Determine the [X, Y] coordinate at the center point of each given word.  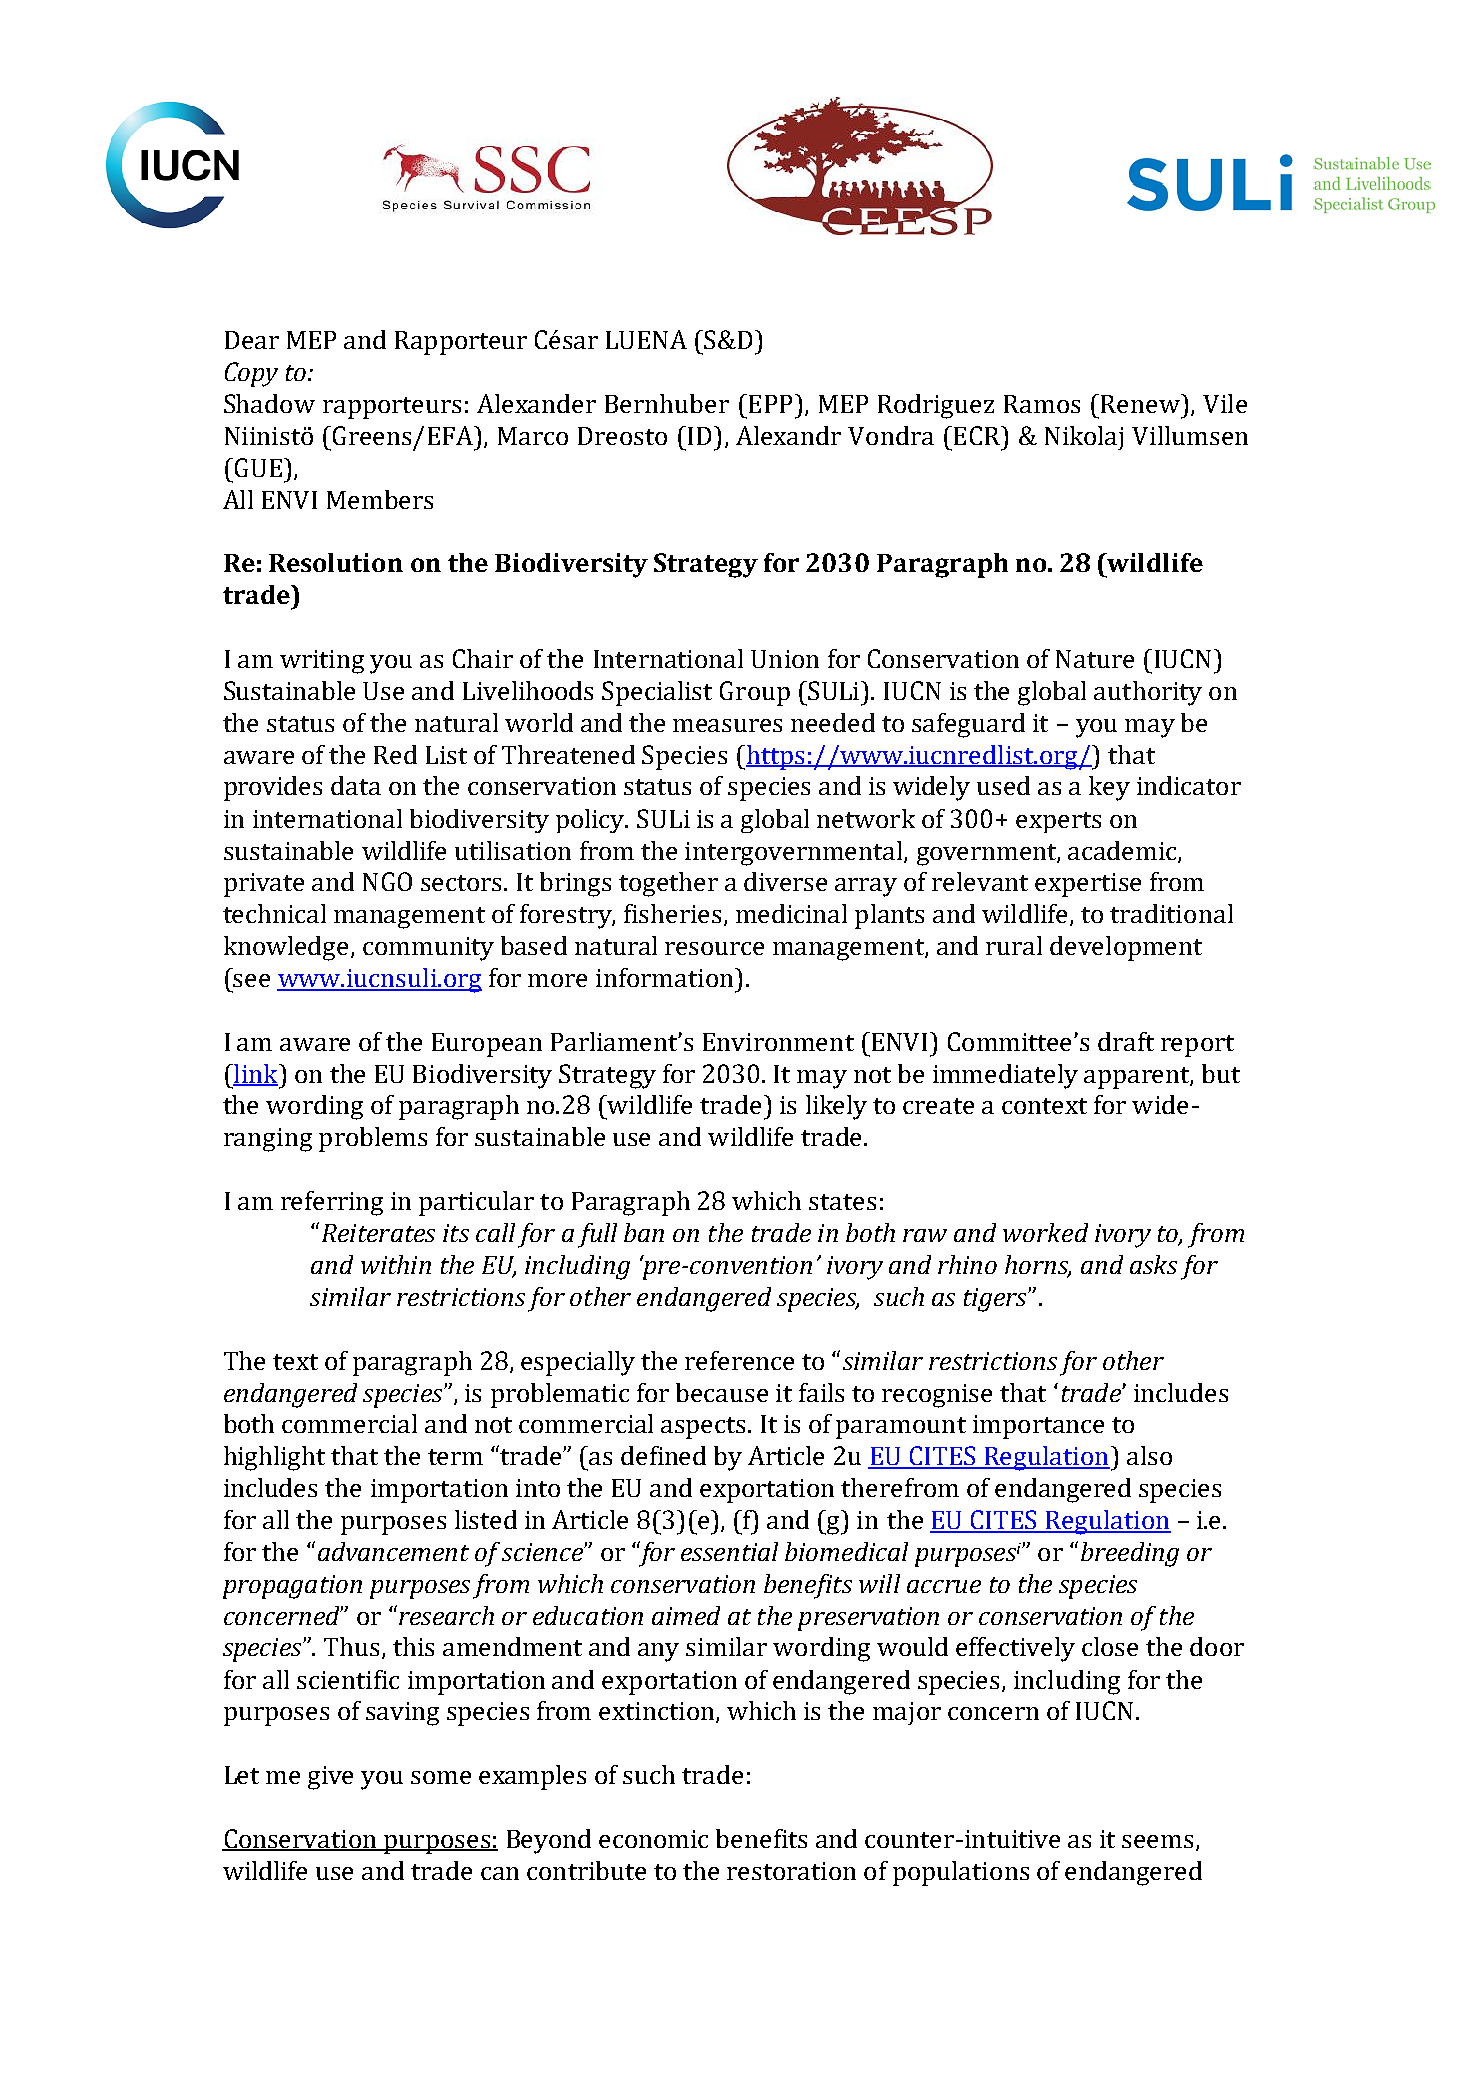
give [330, 1778]
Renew [1142, 403]
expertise [1088, 885]
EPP [770, 404]
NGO [387, 881]
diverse [785, 881]
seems [1157, 1841]
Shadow [269, 403]
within [396, 1264]
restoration [791, 1871]
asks [1153, 1264]
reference [739, 1360]
